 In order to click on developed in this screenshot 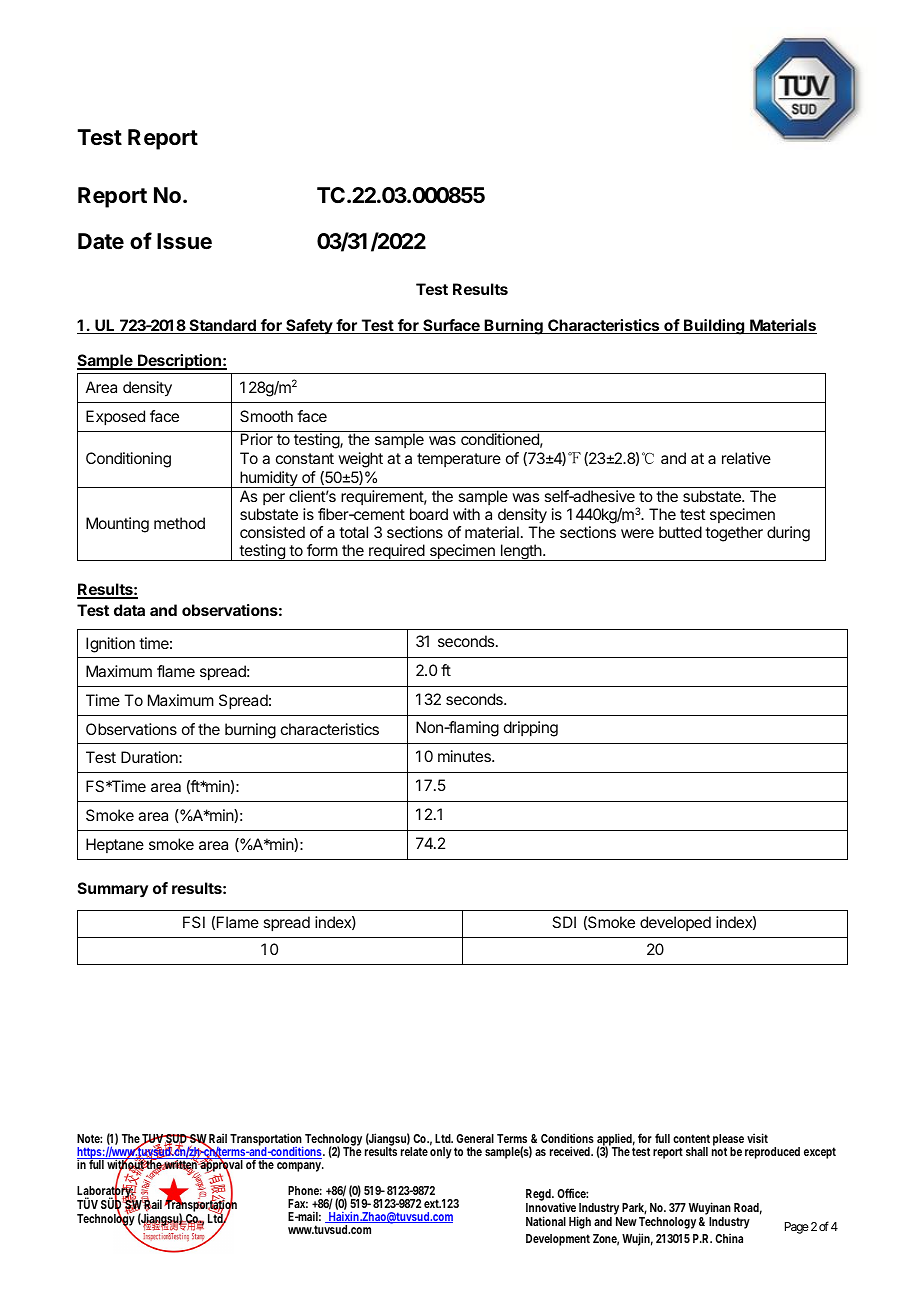, I will do `click(675, 923)`.
